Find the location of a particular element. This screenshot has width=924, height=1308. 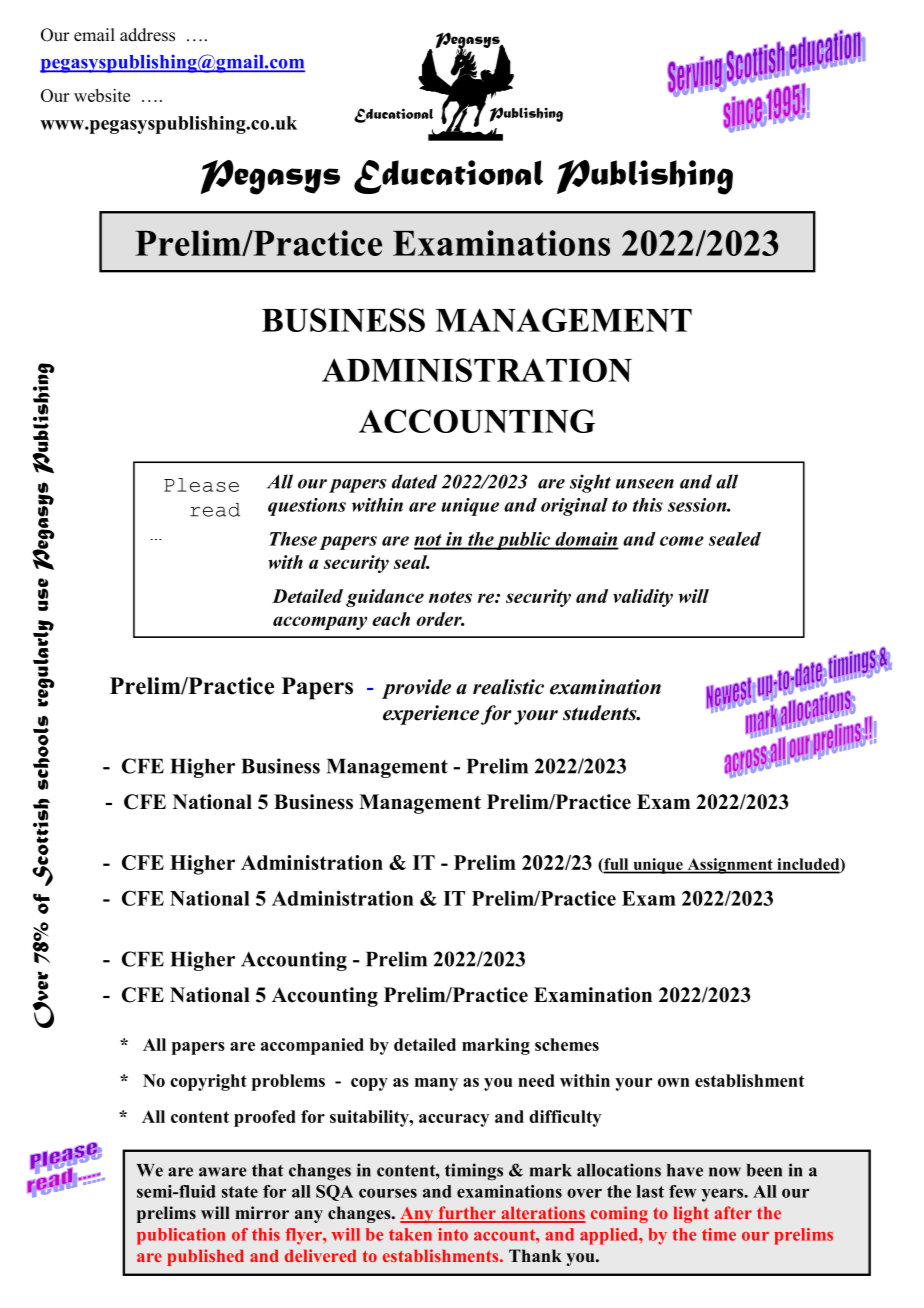

accompanied is located at coordinates (312, 1046).
